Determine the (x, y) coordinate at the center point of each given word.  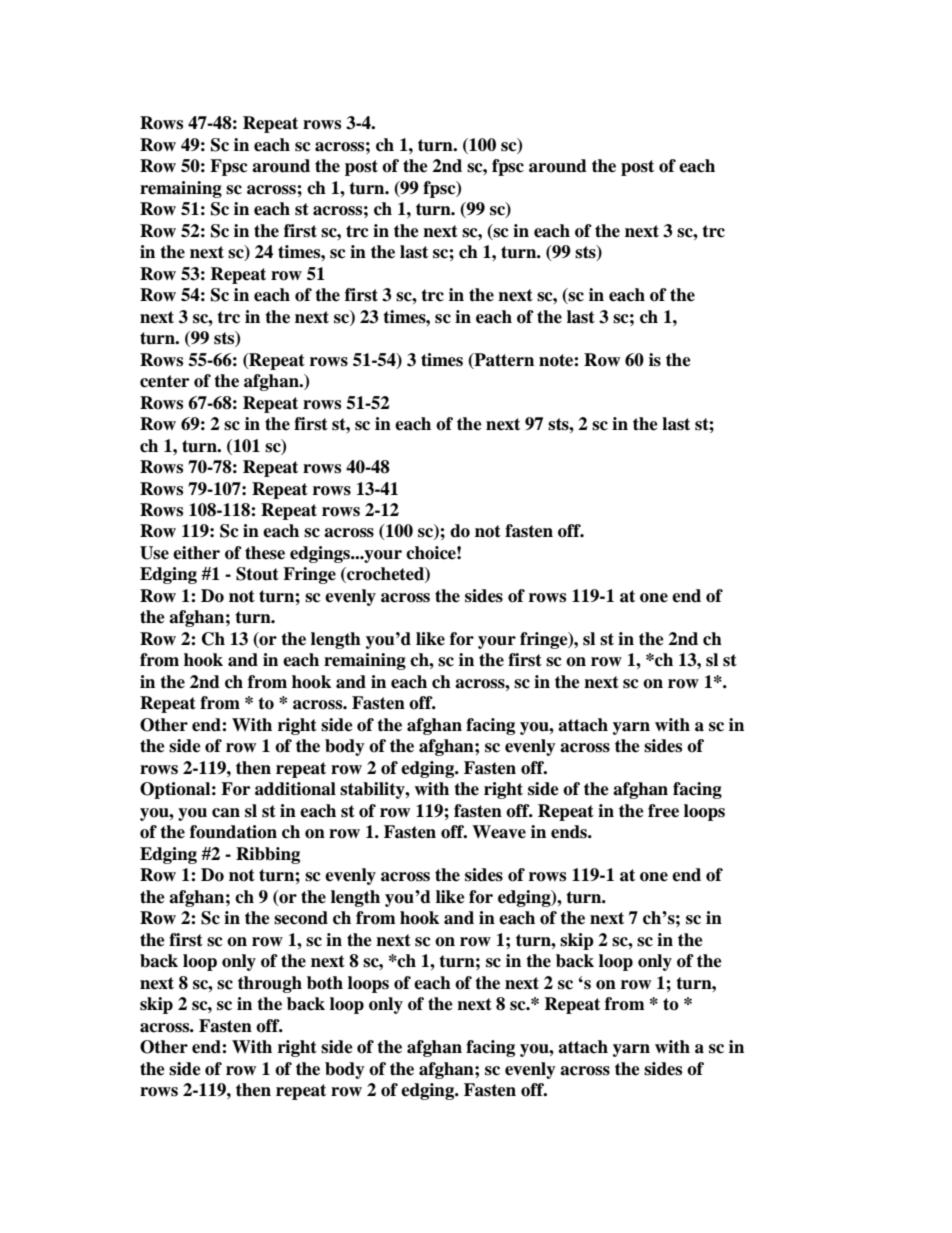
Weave (499, 832)
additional (295, 789)
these (265, 553)
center (164, 381)
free (663, 811)
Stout (257, 574)
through (270, 984)
